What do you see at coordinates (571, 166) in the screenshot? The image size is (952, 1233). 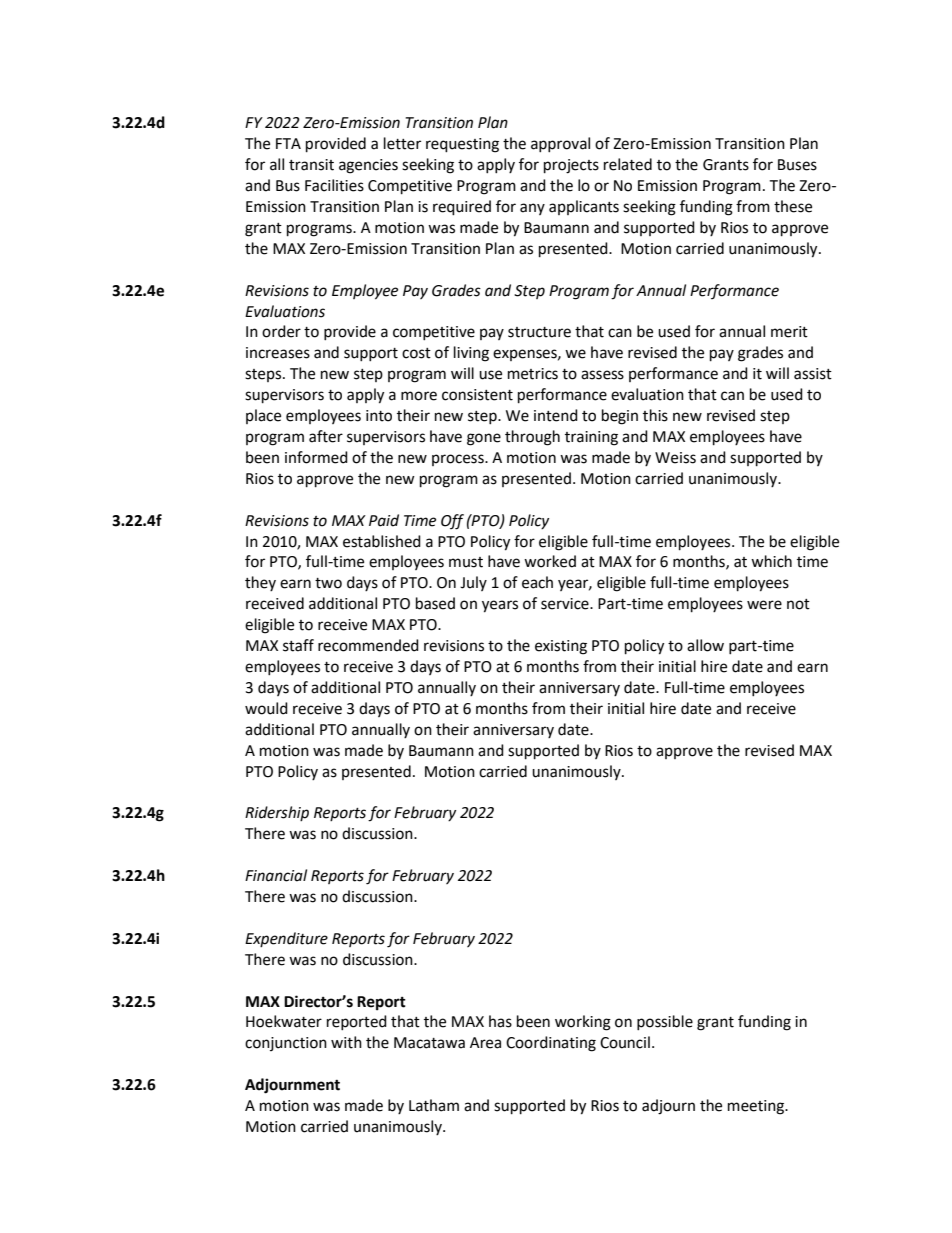 I see `projects` at bounding box center [571, 166].
